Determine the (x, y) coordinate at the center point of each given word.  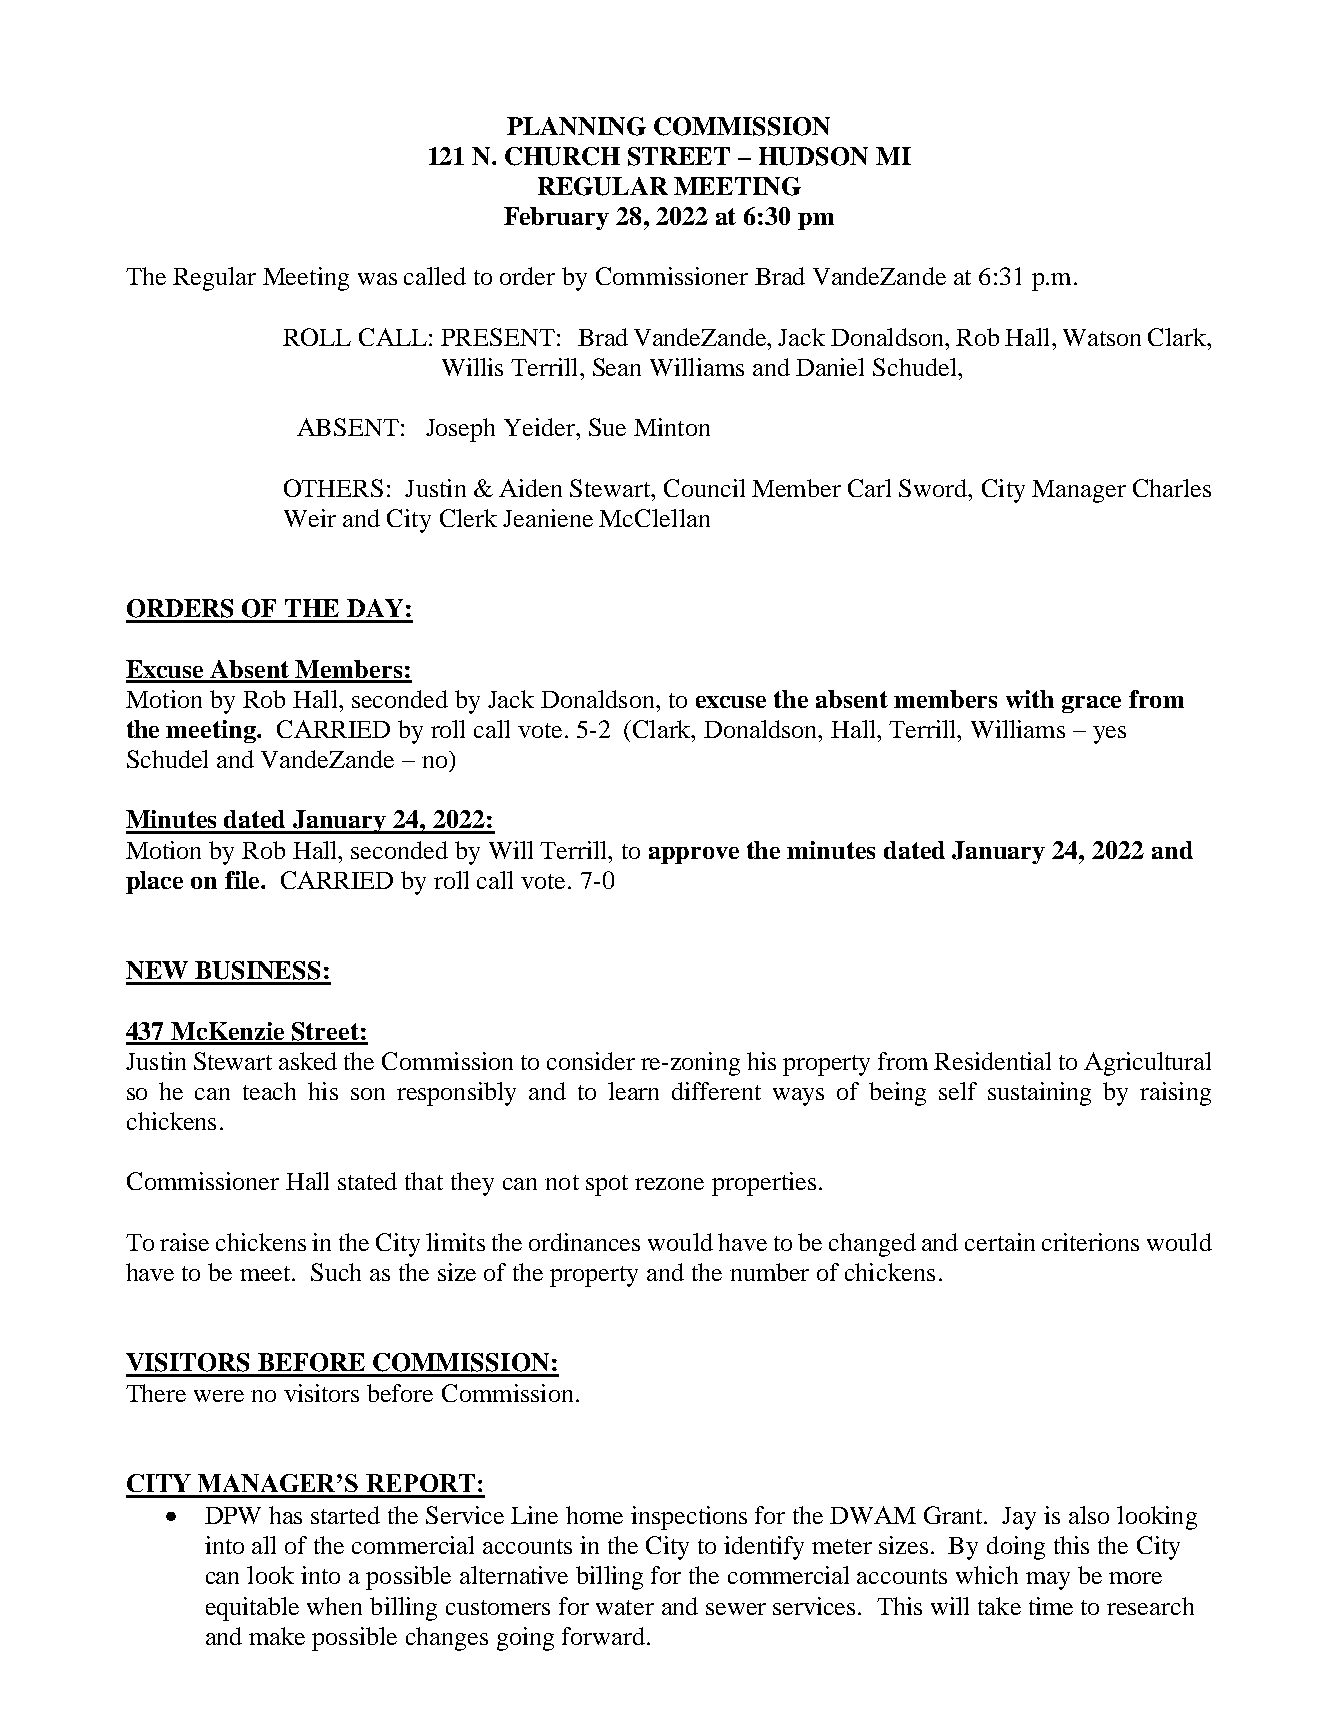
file (243, 880)
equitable (252, 1609)
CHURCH (562, 156)
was (377, 279)
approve (694, 855)
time (1051, 1606)
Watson (1102, 337)
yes (1109, 735)
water (625, 1607)
